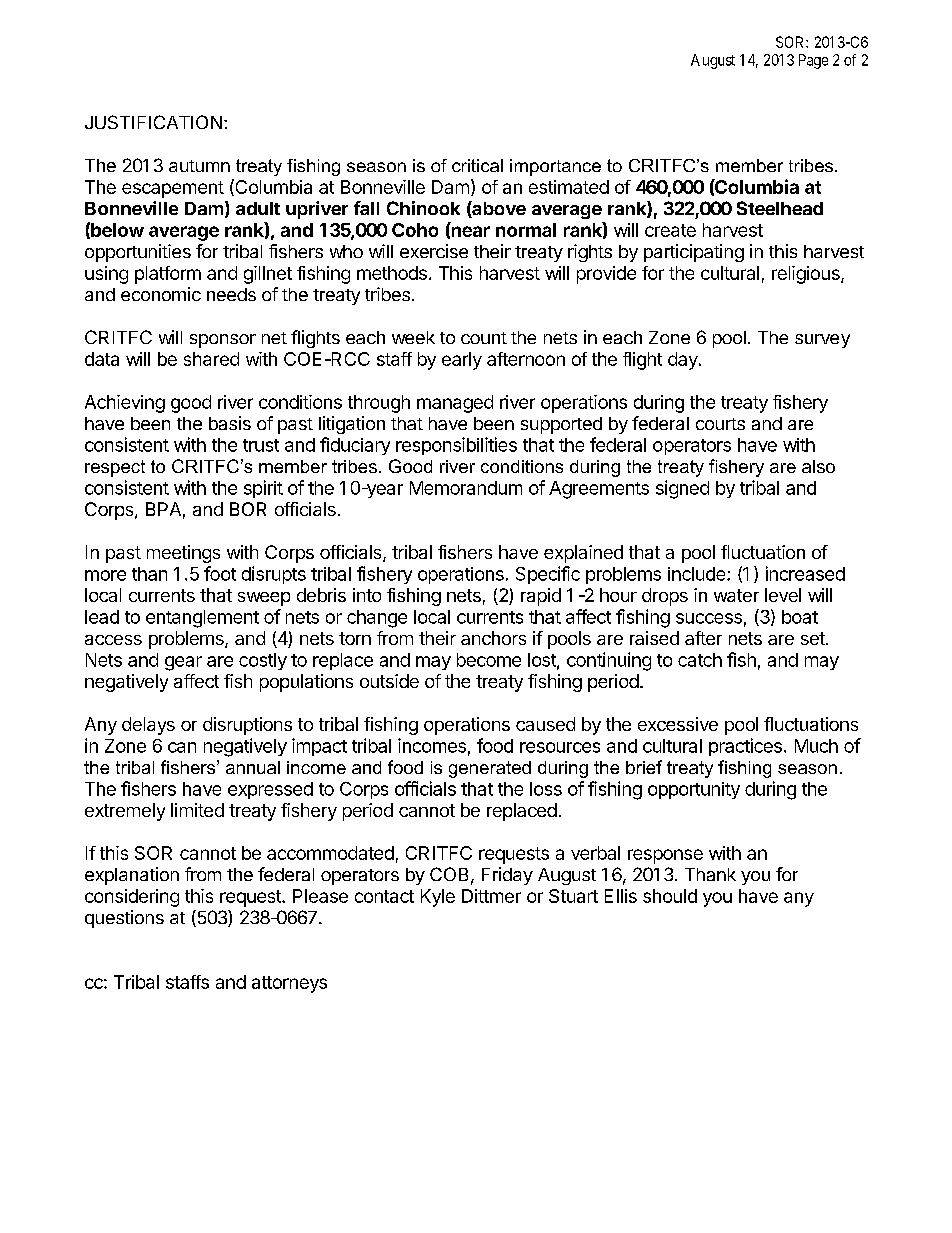 This screenshot has height=1233, width=952. Describe the element at coordinates (153, 122) in the screenshot. I see `JUSTIFICATION` at that location.
